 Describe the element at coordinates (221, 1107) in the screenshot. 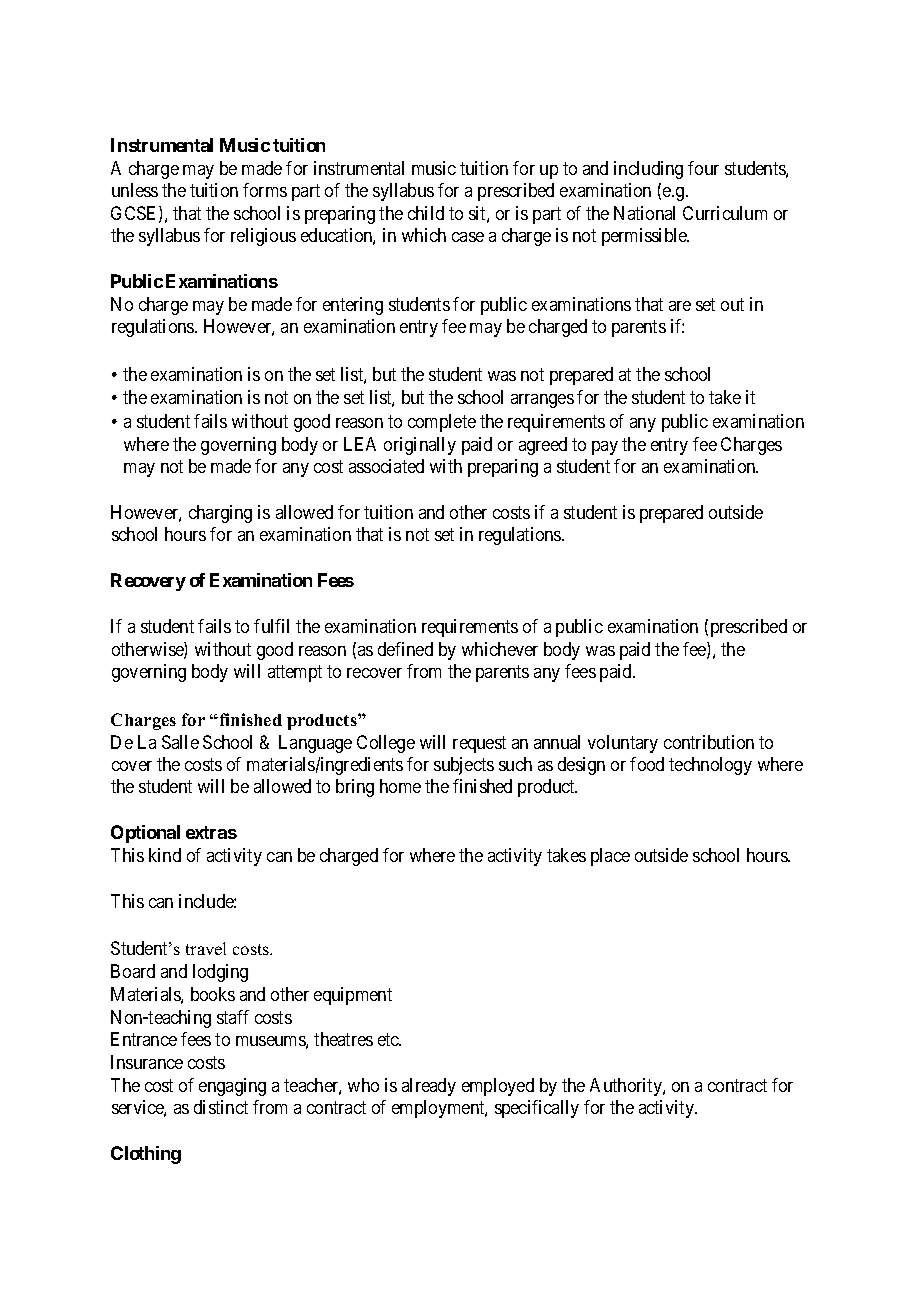

I see `distinct` at that location.
